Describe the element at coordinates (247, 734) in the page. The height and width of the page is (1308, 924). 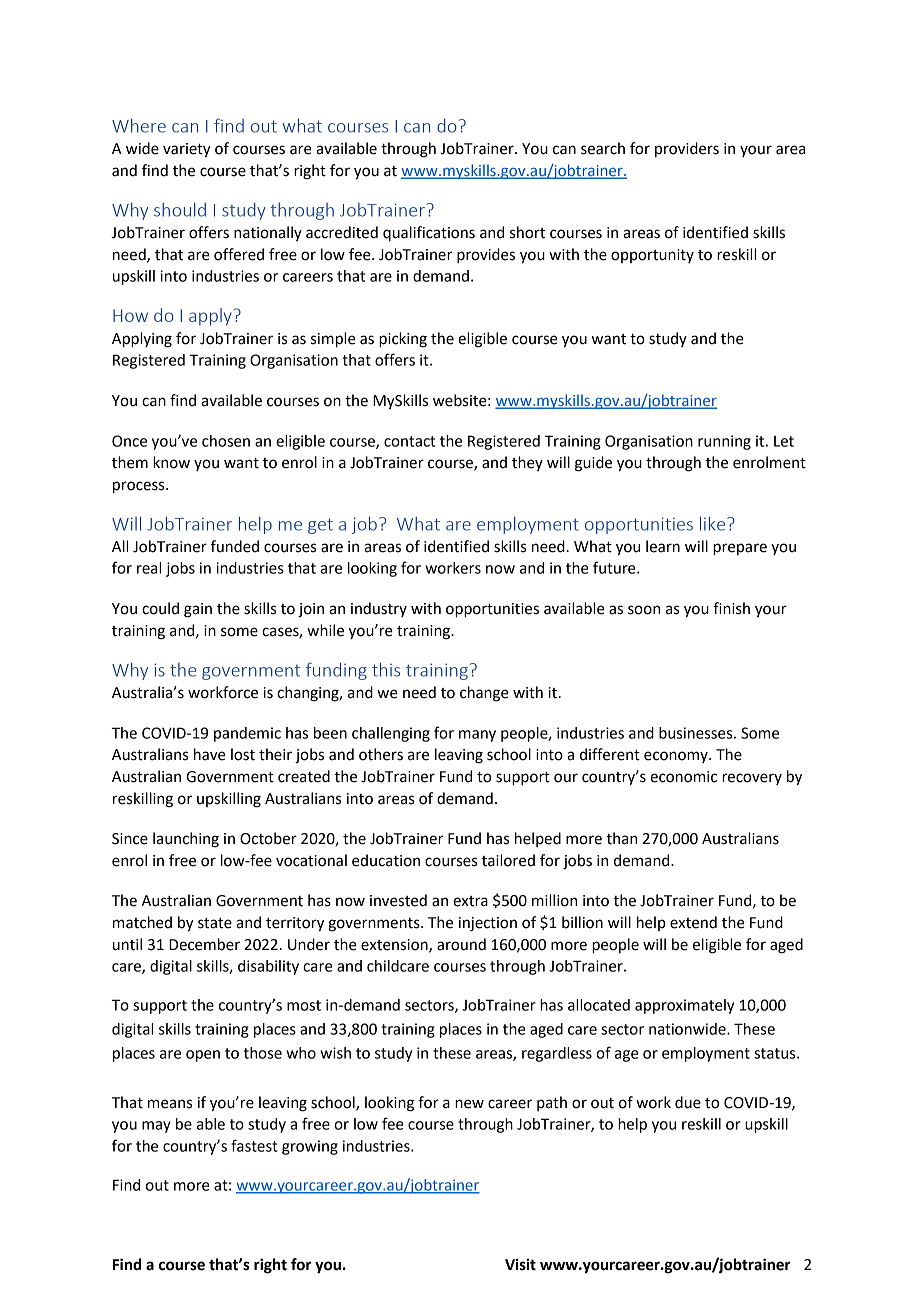
I see `pandemic` at that location.
